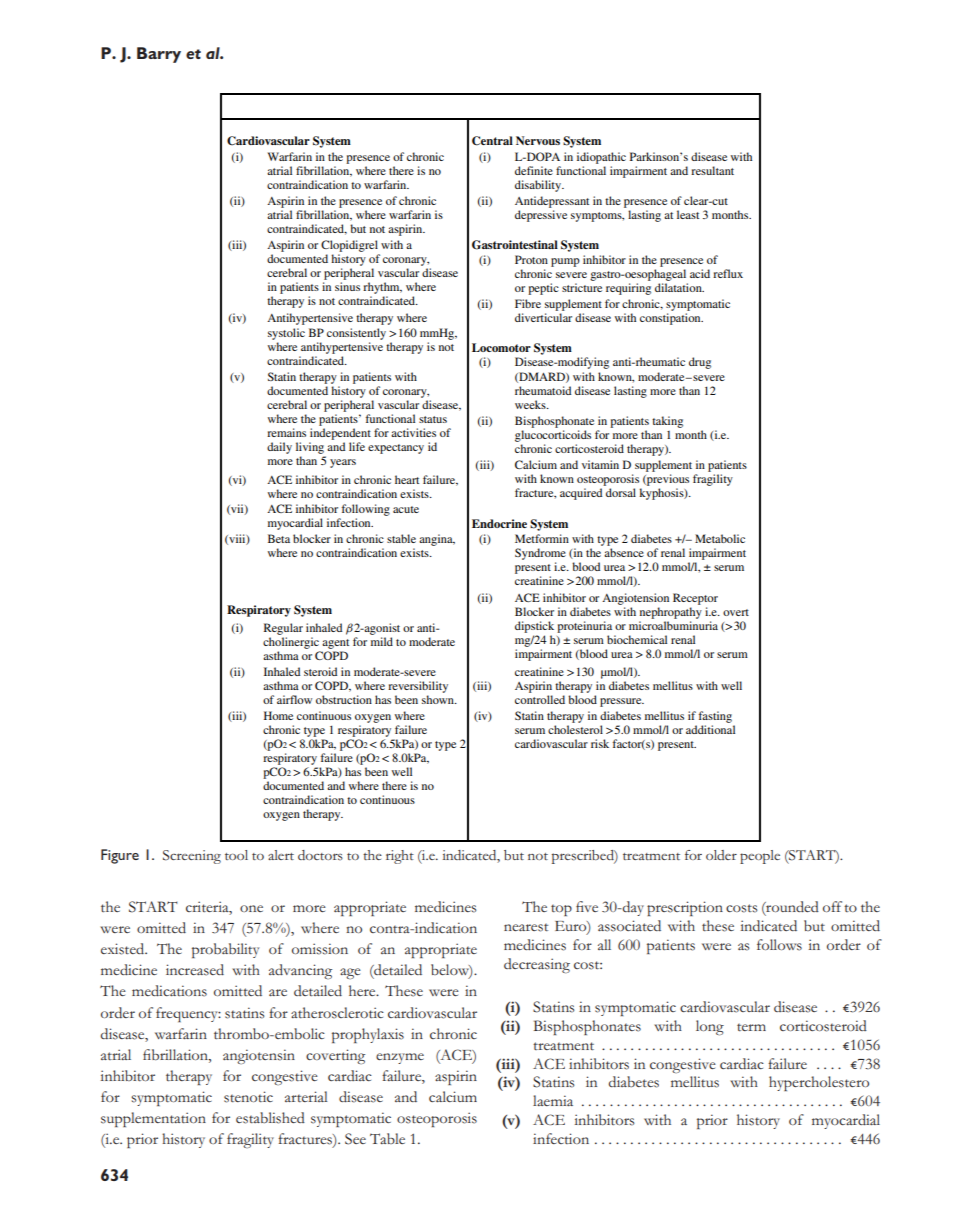  What do you see at coordinates (695, 599) in the document?
I see `Receptor` at bounding box center [695, 599].
